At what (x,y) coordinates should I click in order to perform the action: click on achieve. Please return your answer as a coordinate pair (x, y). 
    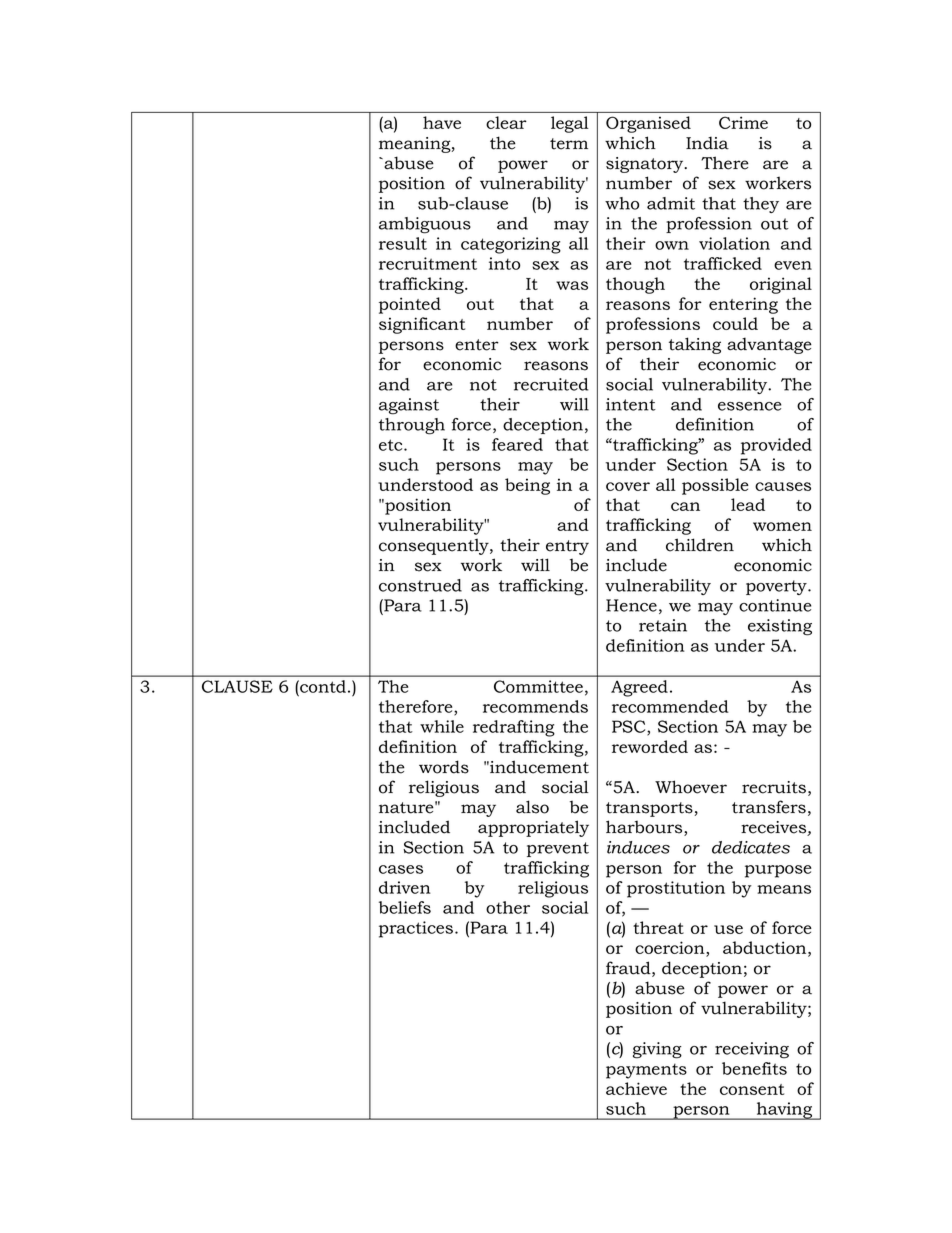
    Looking at the image, I should click on (636, 1088).
